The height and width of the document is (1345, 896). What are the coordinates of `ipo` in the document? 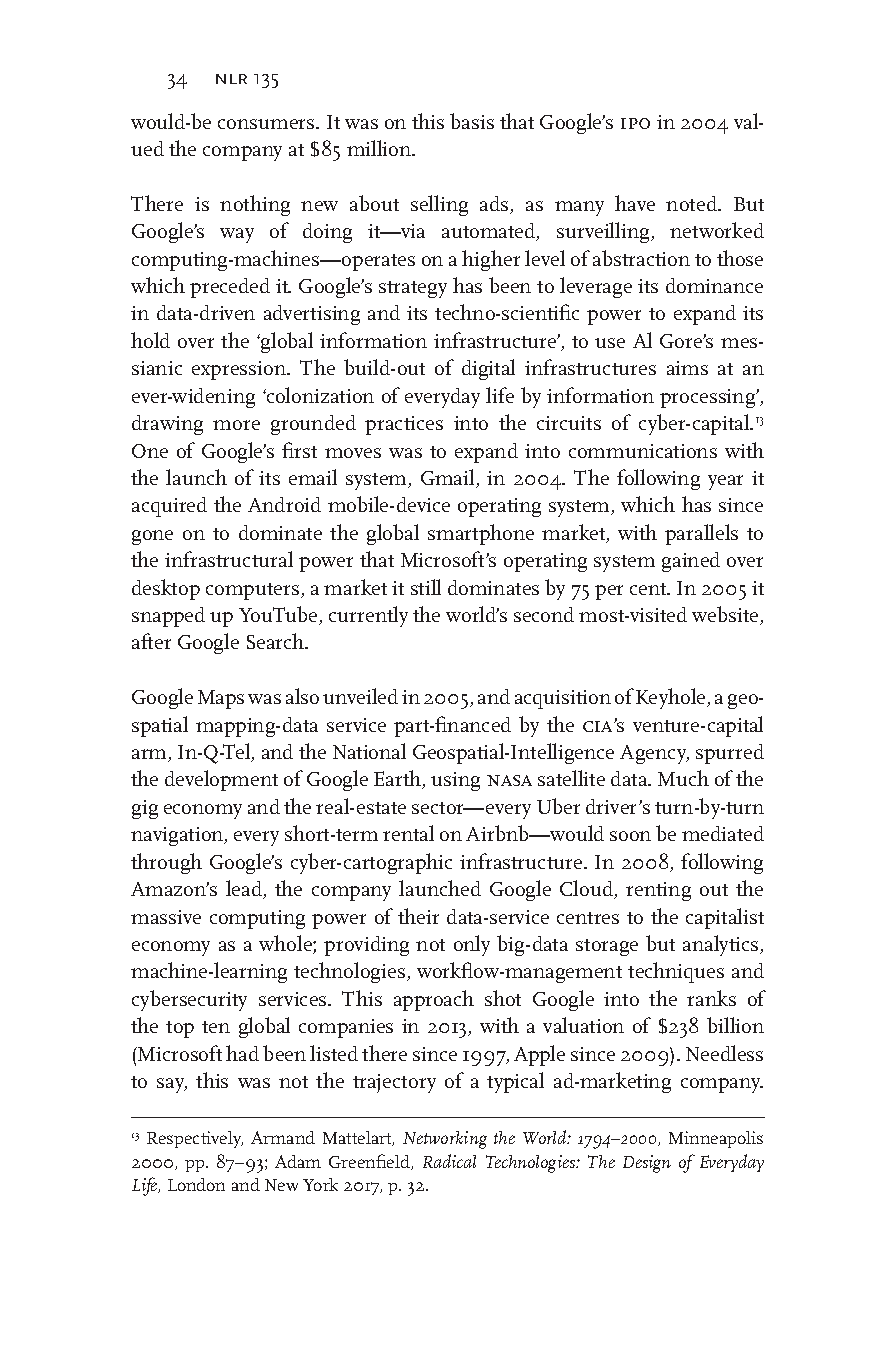 It's located at (635, 123).
